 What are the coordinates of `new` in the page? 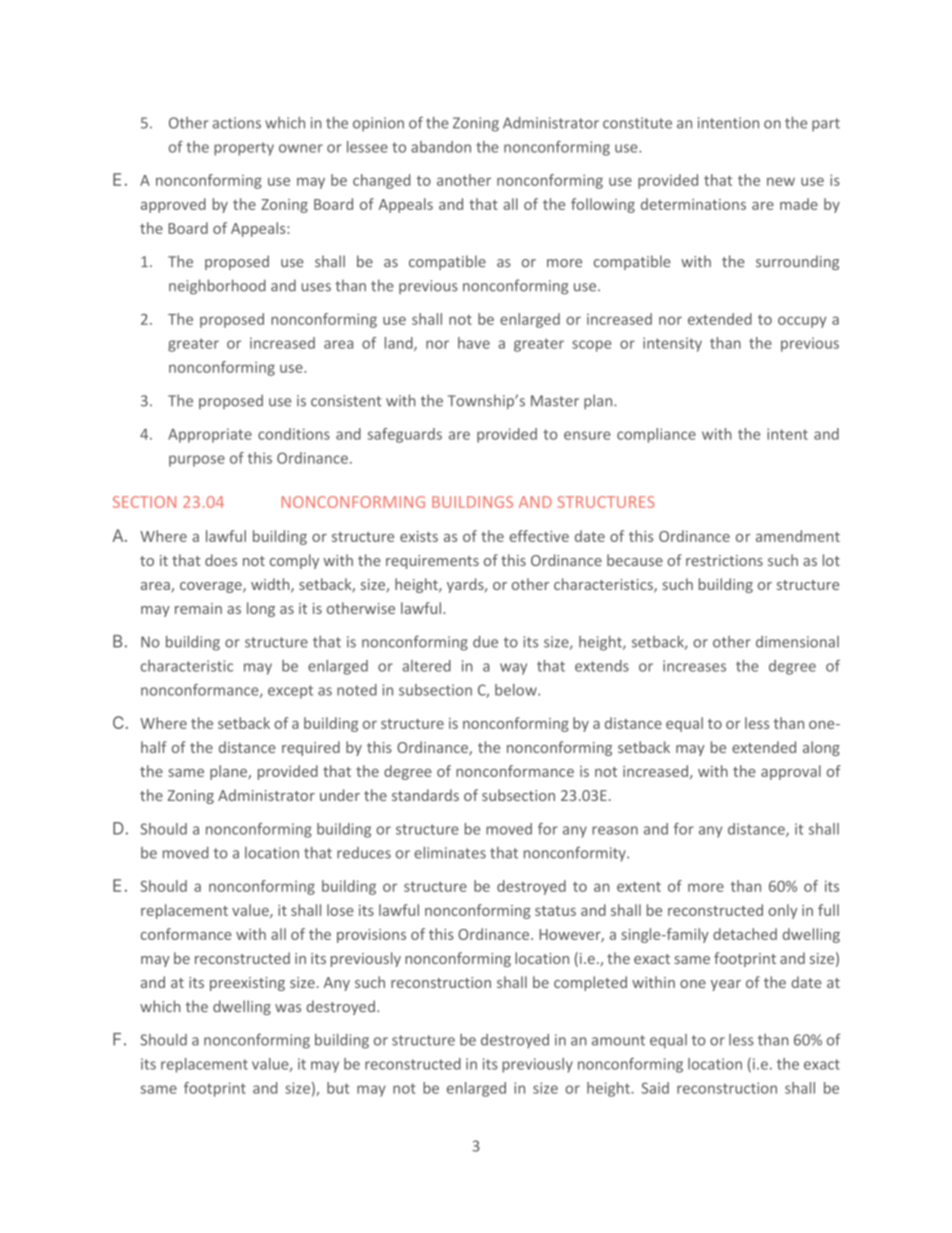 It's located at (781, 181).
